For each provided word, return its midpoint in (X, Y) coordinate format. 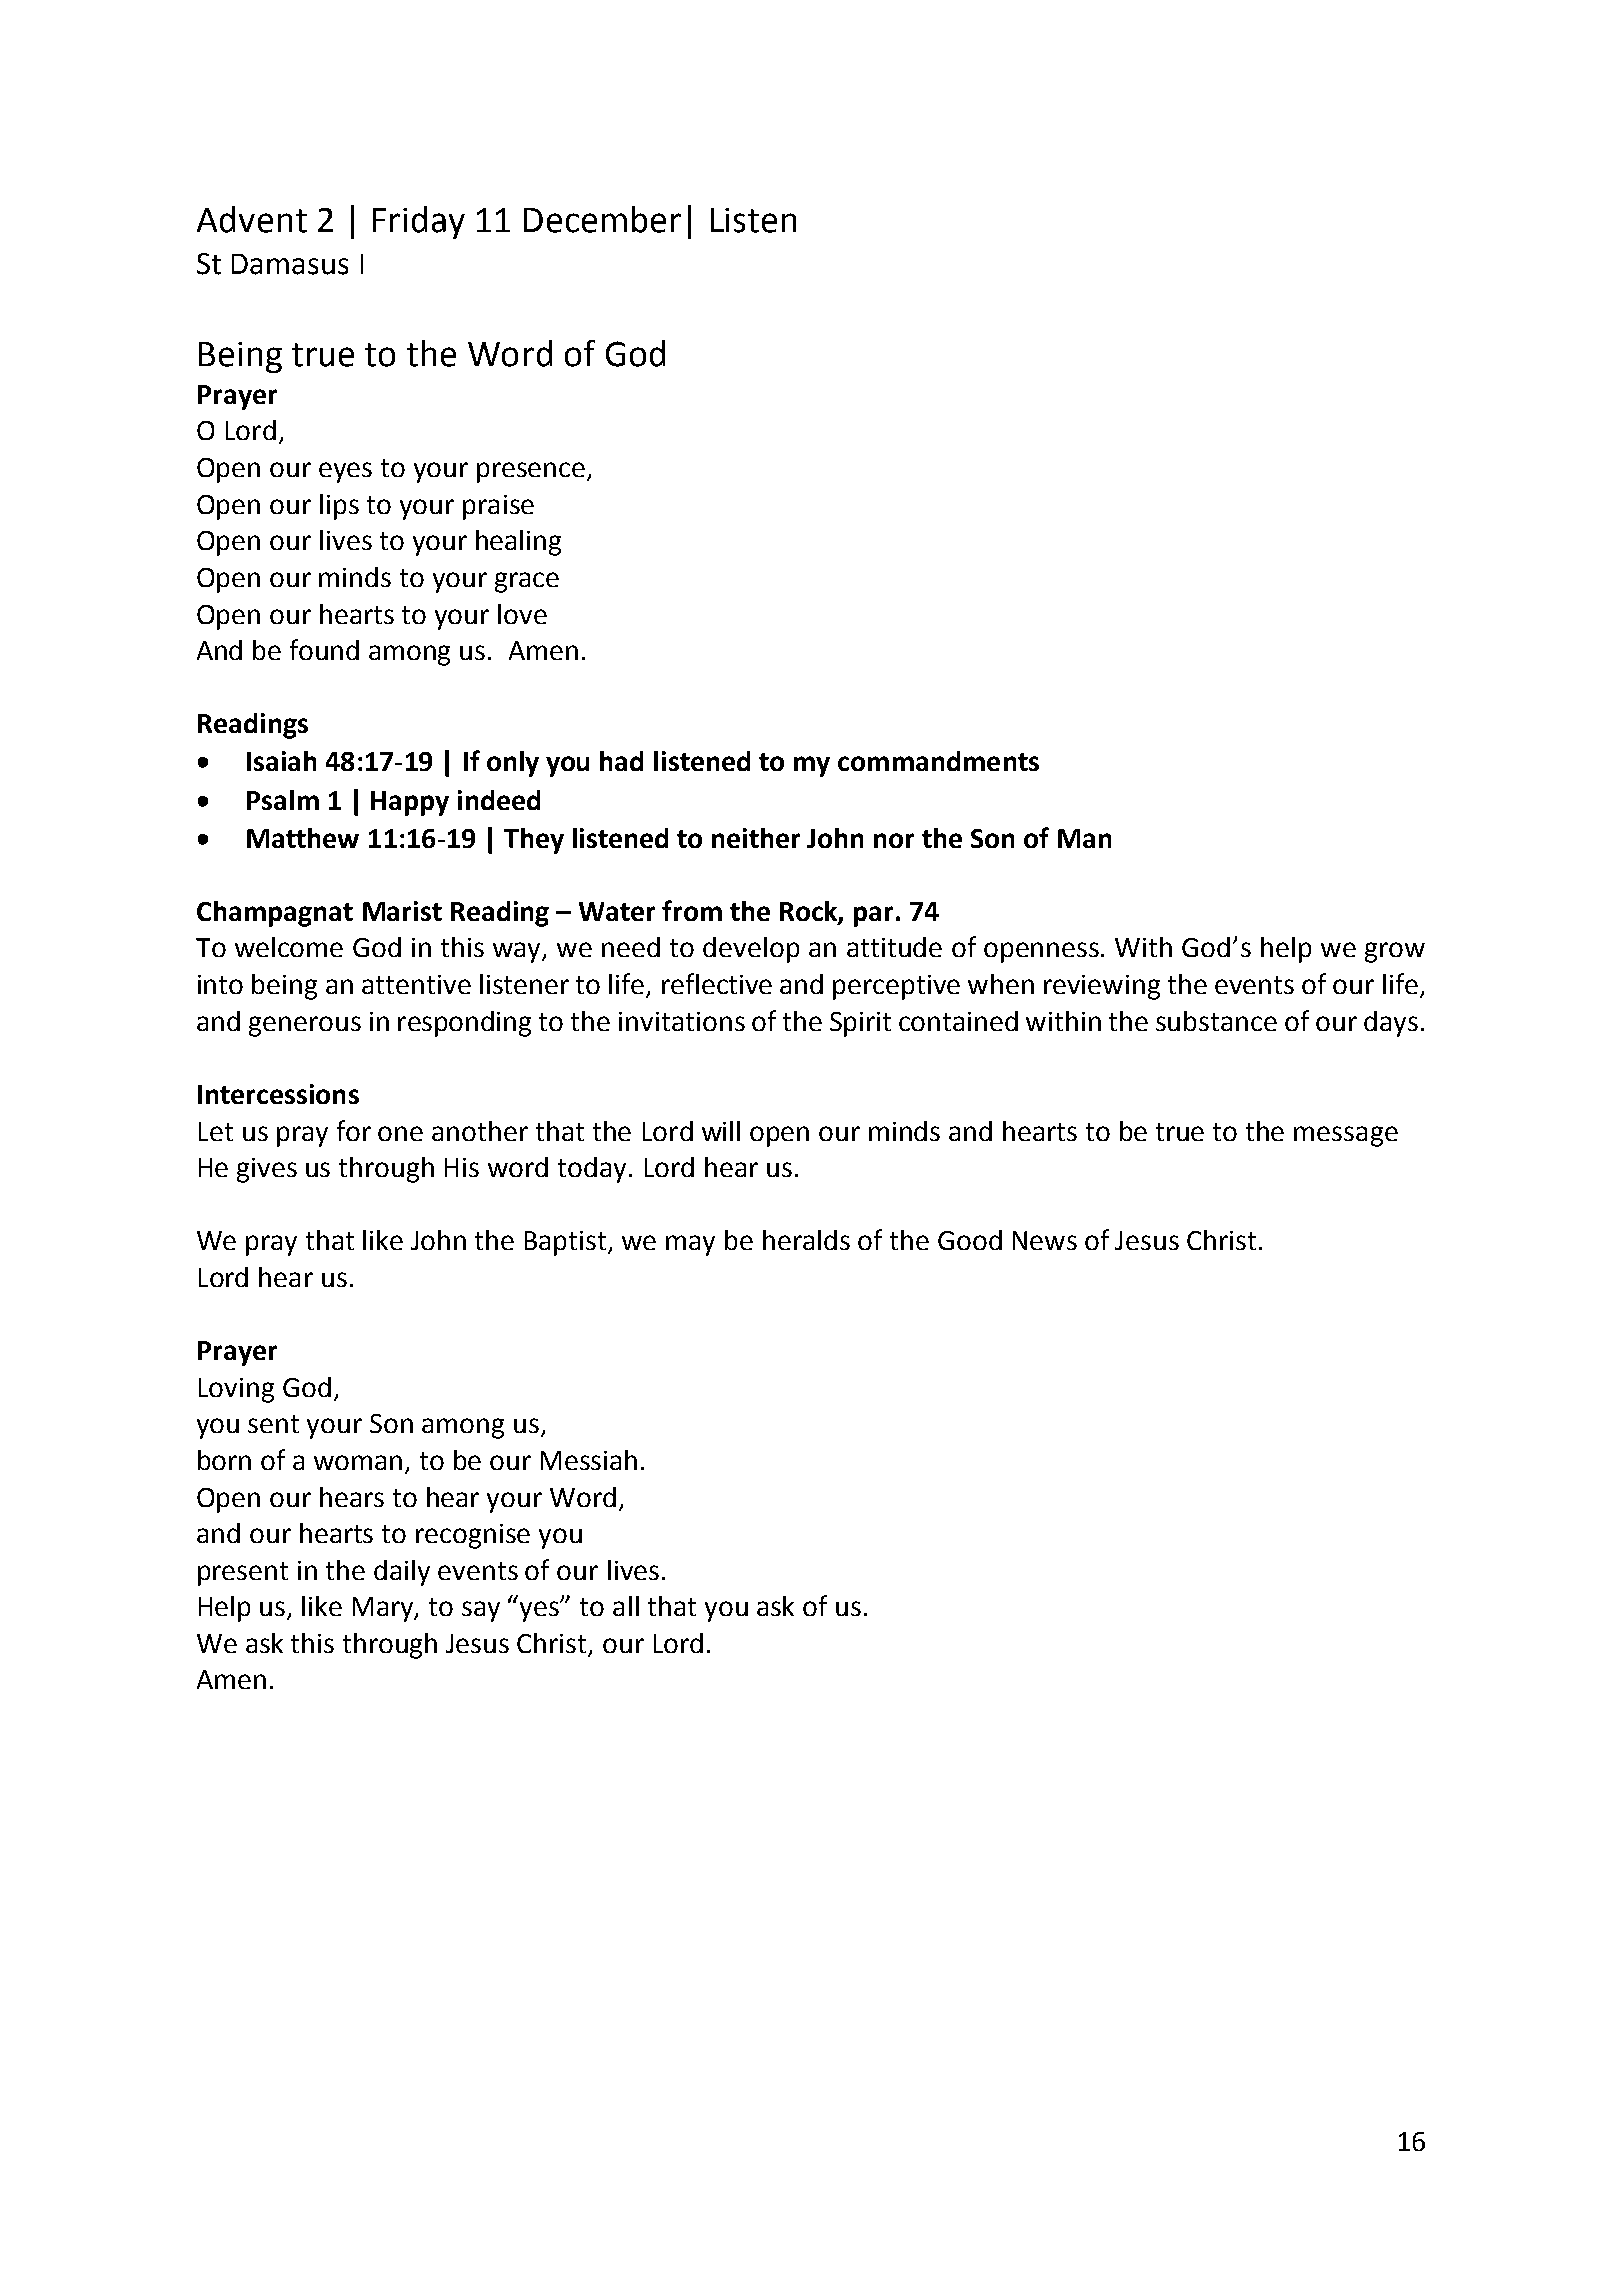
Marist (402, 911)
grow (1395, 952)
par (873, 916)
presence (531, 472)
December (602, 219)
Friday (419, 222)
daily (402, 1573)
